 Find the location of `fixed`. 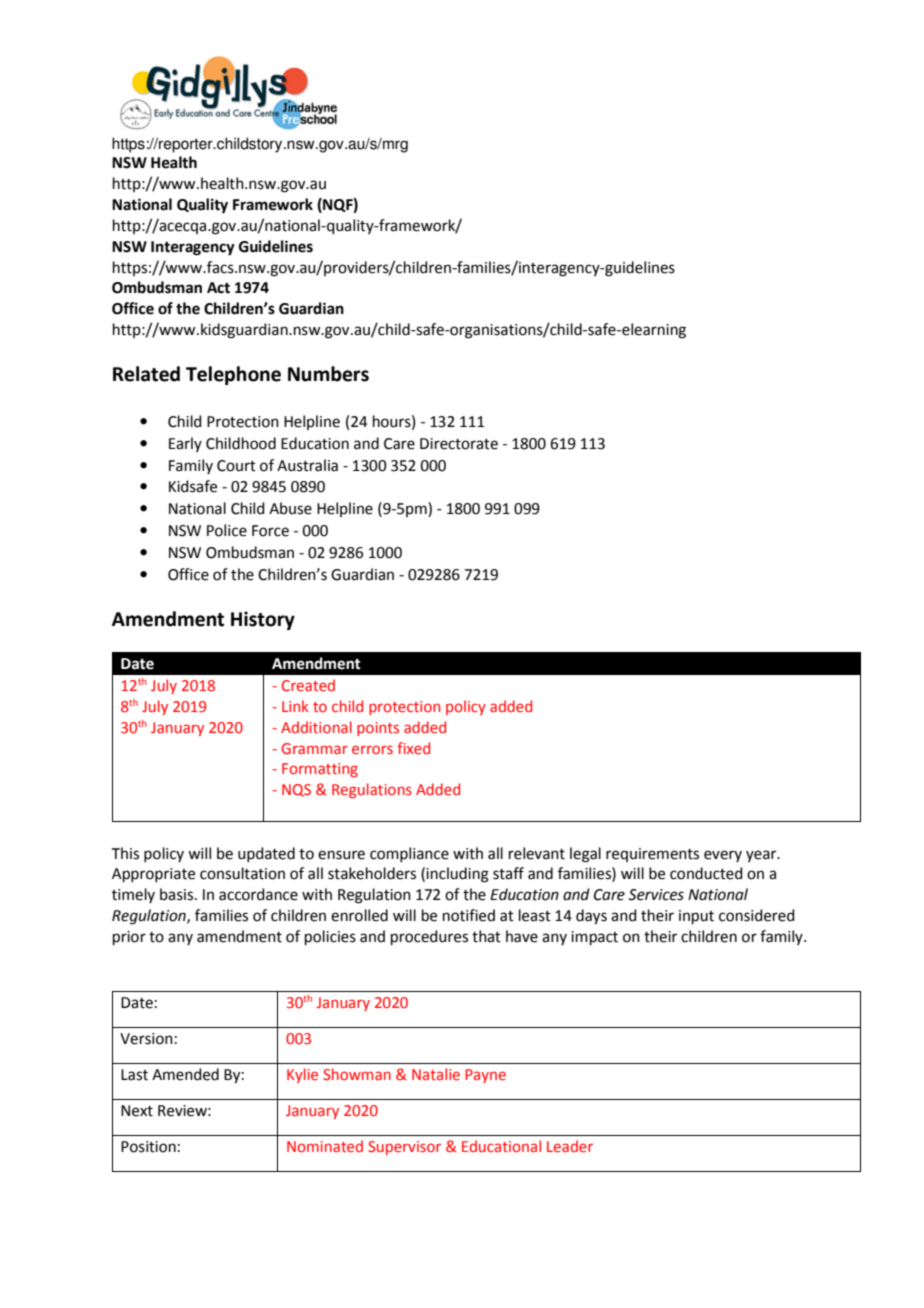

fixed is located at coordinates (413, 748).
